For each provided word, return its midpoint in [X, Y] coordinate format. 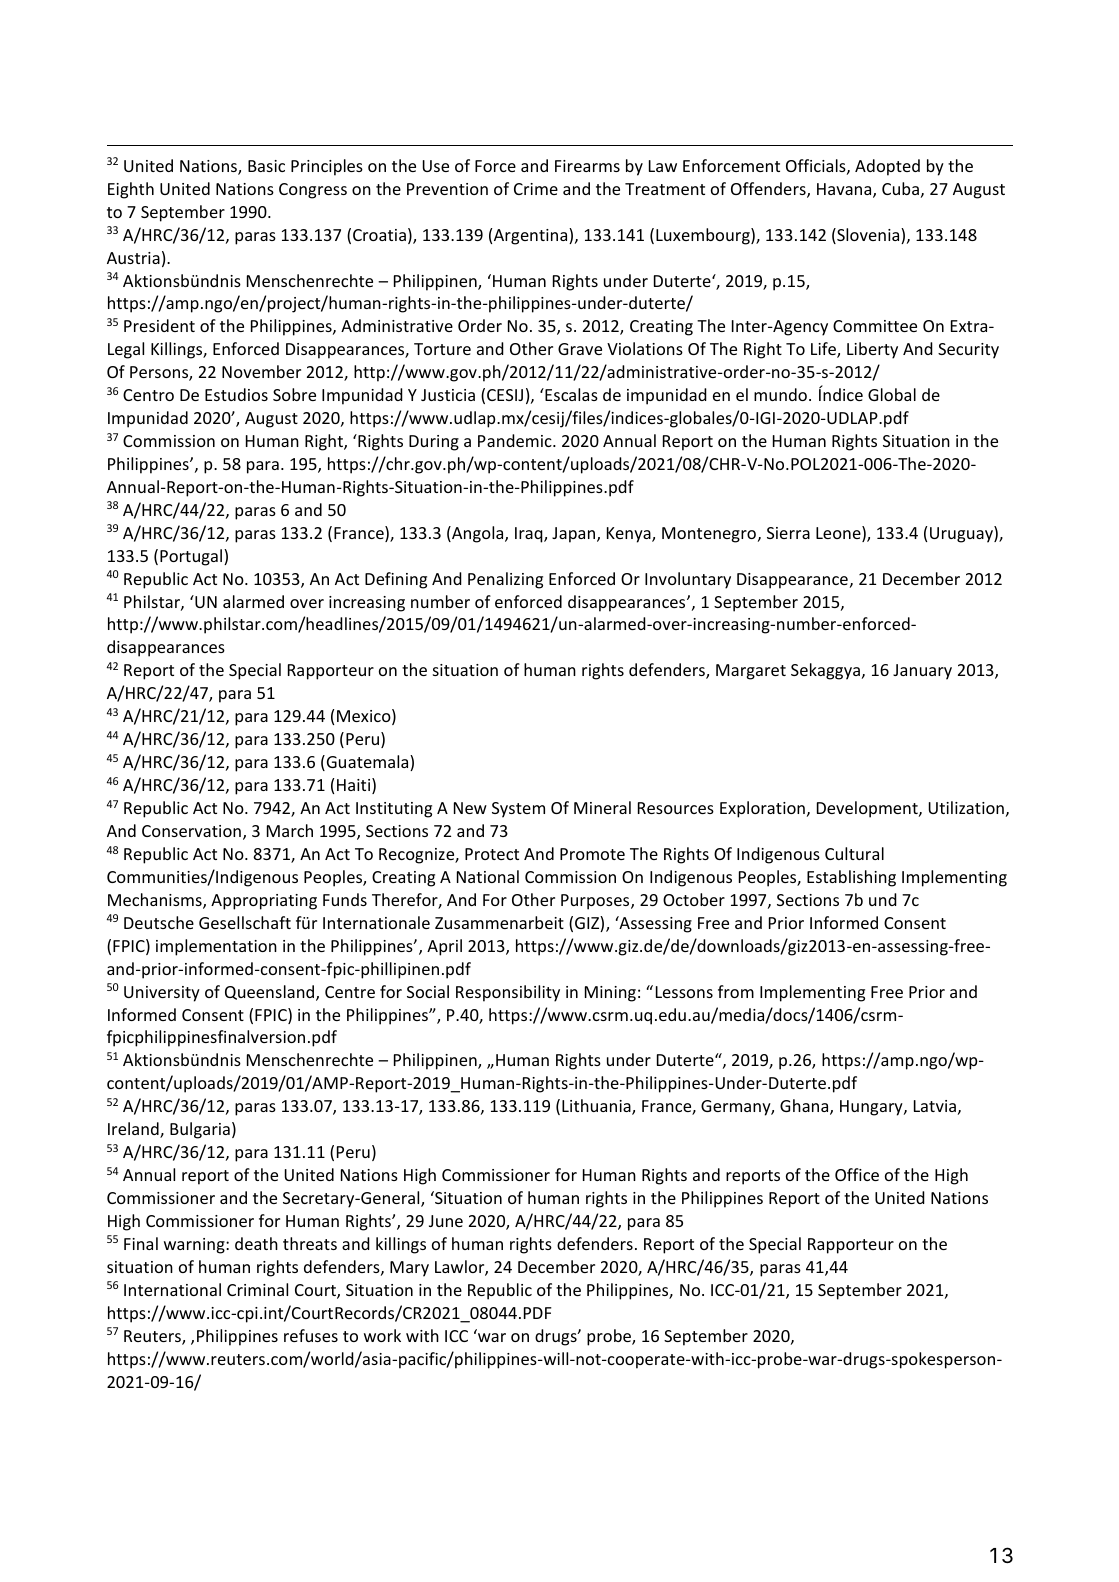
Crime [536, 189]
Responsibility [508, 993]
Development [868, 809]
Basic [266, 166]
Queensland [271, 993]
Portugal [192, 557]
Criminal [257, 1289]
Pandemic [516, 440]
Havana [845, 190]
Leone [839, 534]
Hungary [872, 1108]
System [518, 810]
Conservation [191, 831]
